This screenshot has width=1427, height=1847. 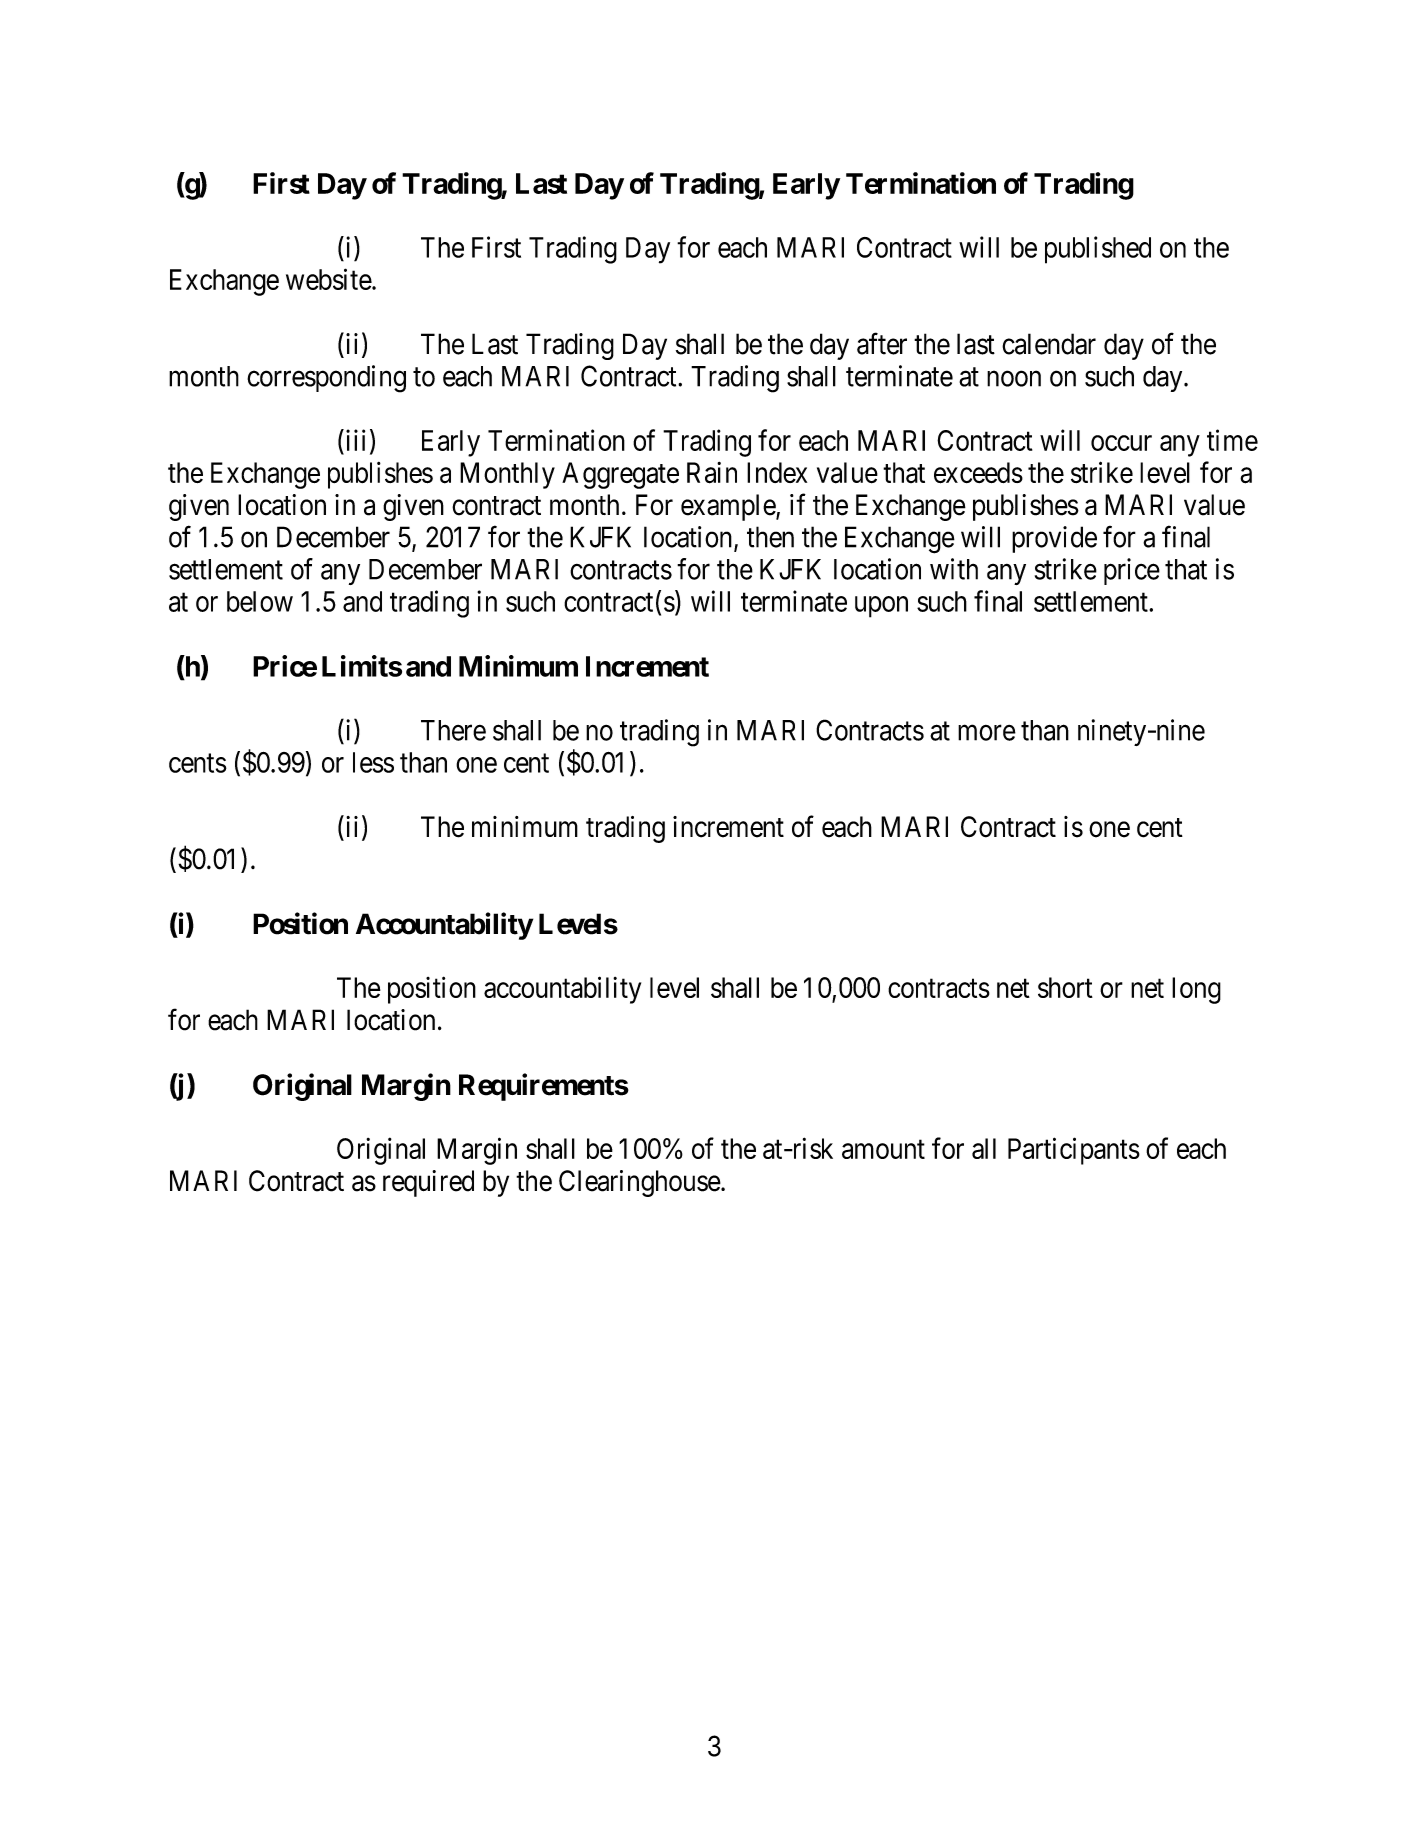 I want to click on required, so click(x=428, y=1183).
